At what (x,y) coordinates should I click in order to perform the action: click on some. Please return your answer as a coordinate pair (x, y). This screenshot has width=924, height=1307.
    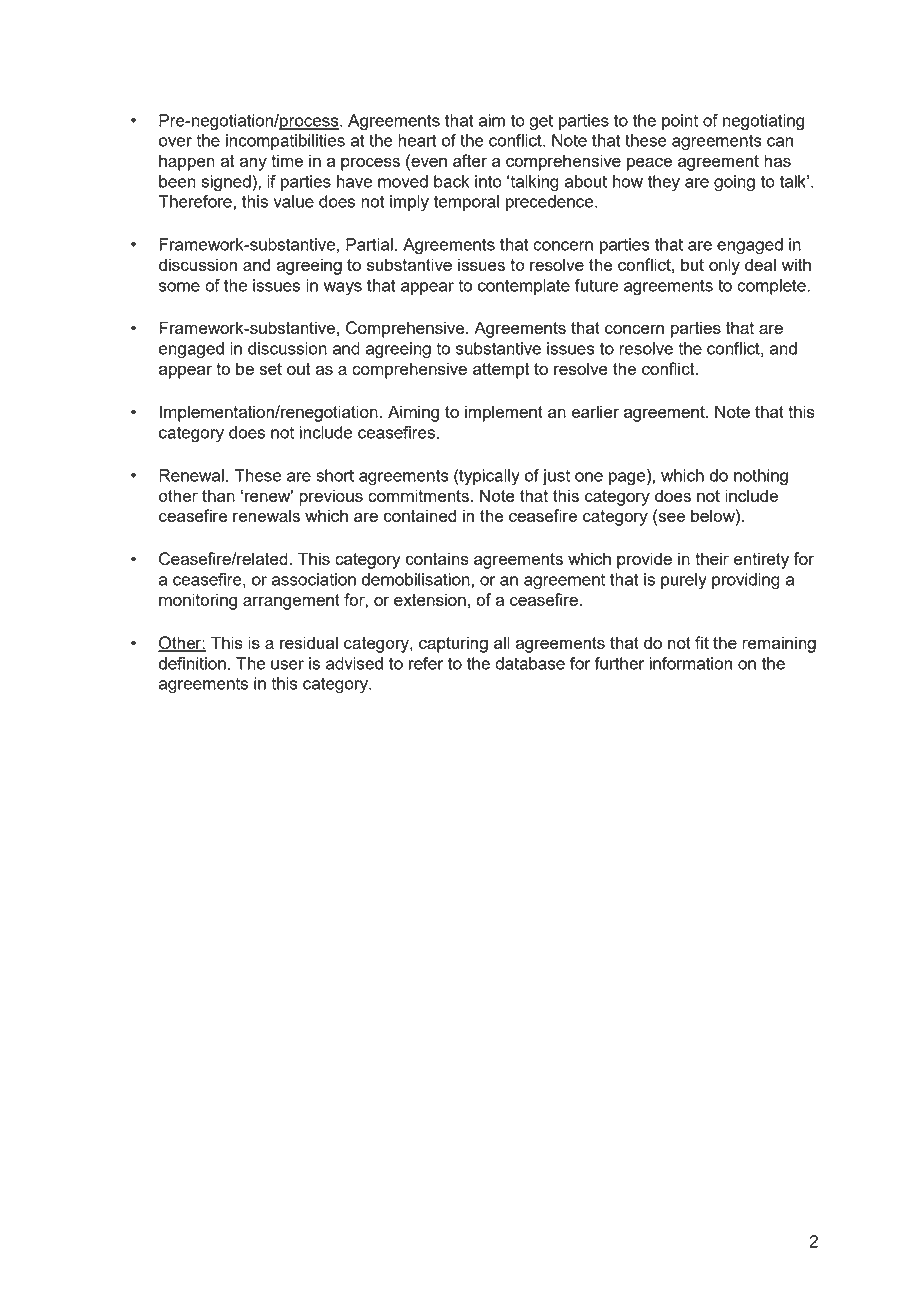
    Looking at the image, I should click on (179, 287).
